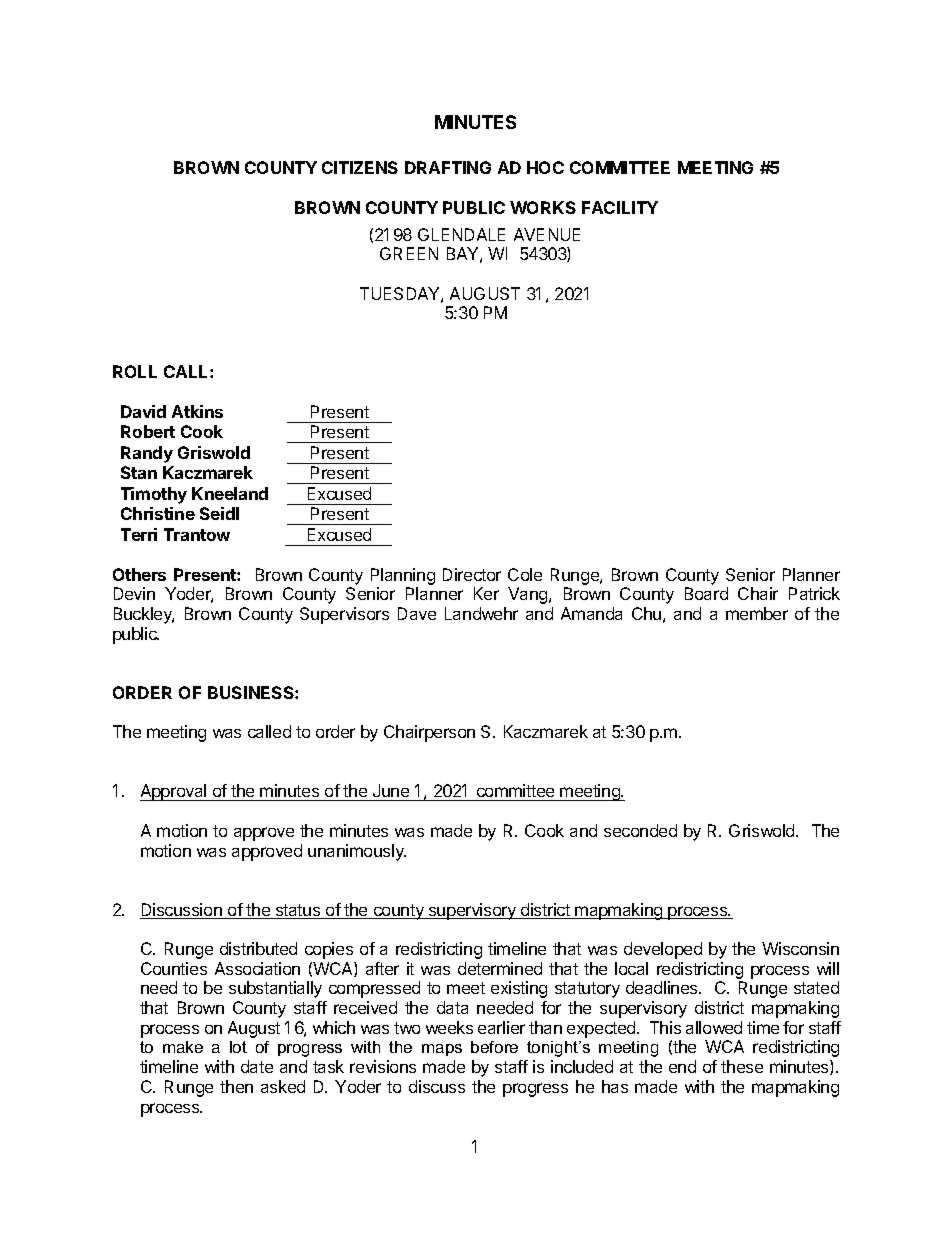  I want to click on FACILITY, so click(620, 207).
